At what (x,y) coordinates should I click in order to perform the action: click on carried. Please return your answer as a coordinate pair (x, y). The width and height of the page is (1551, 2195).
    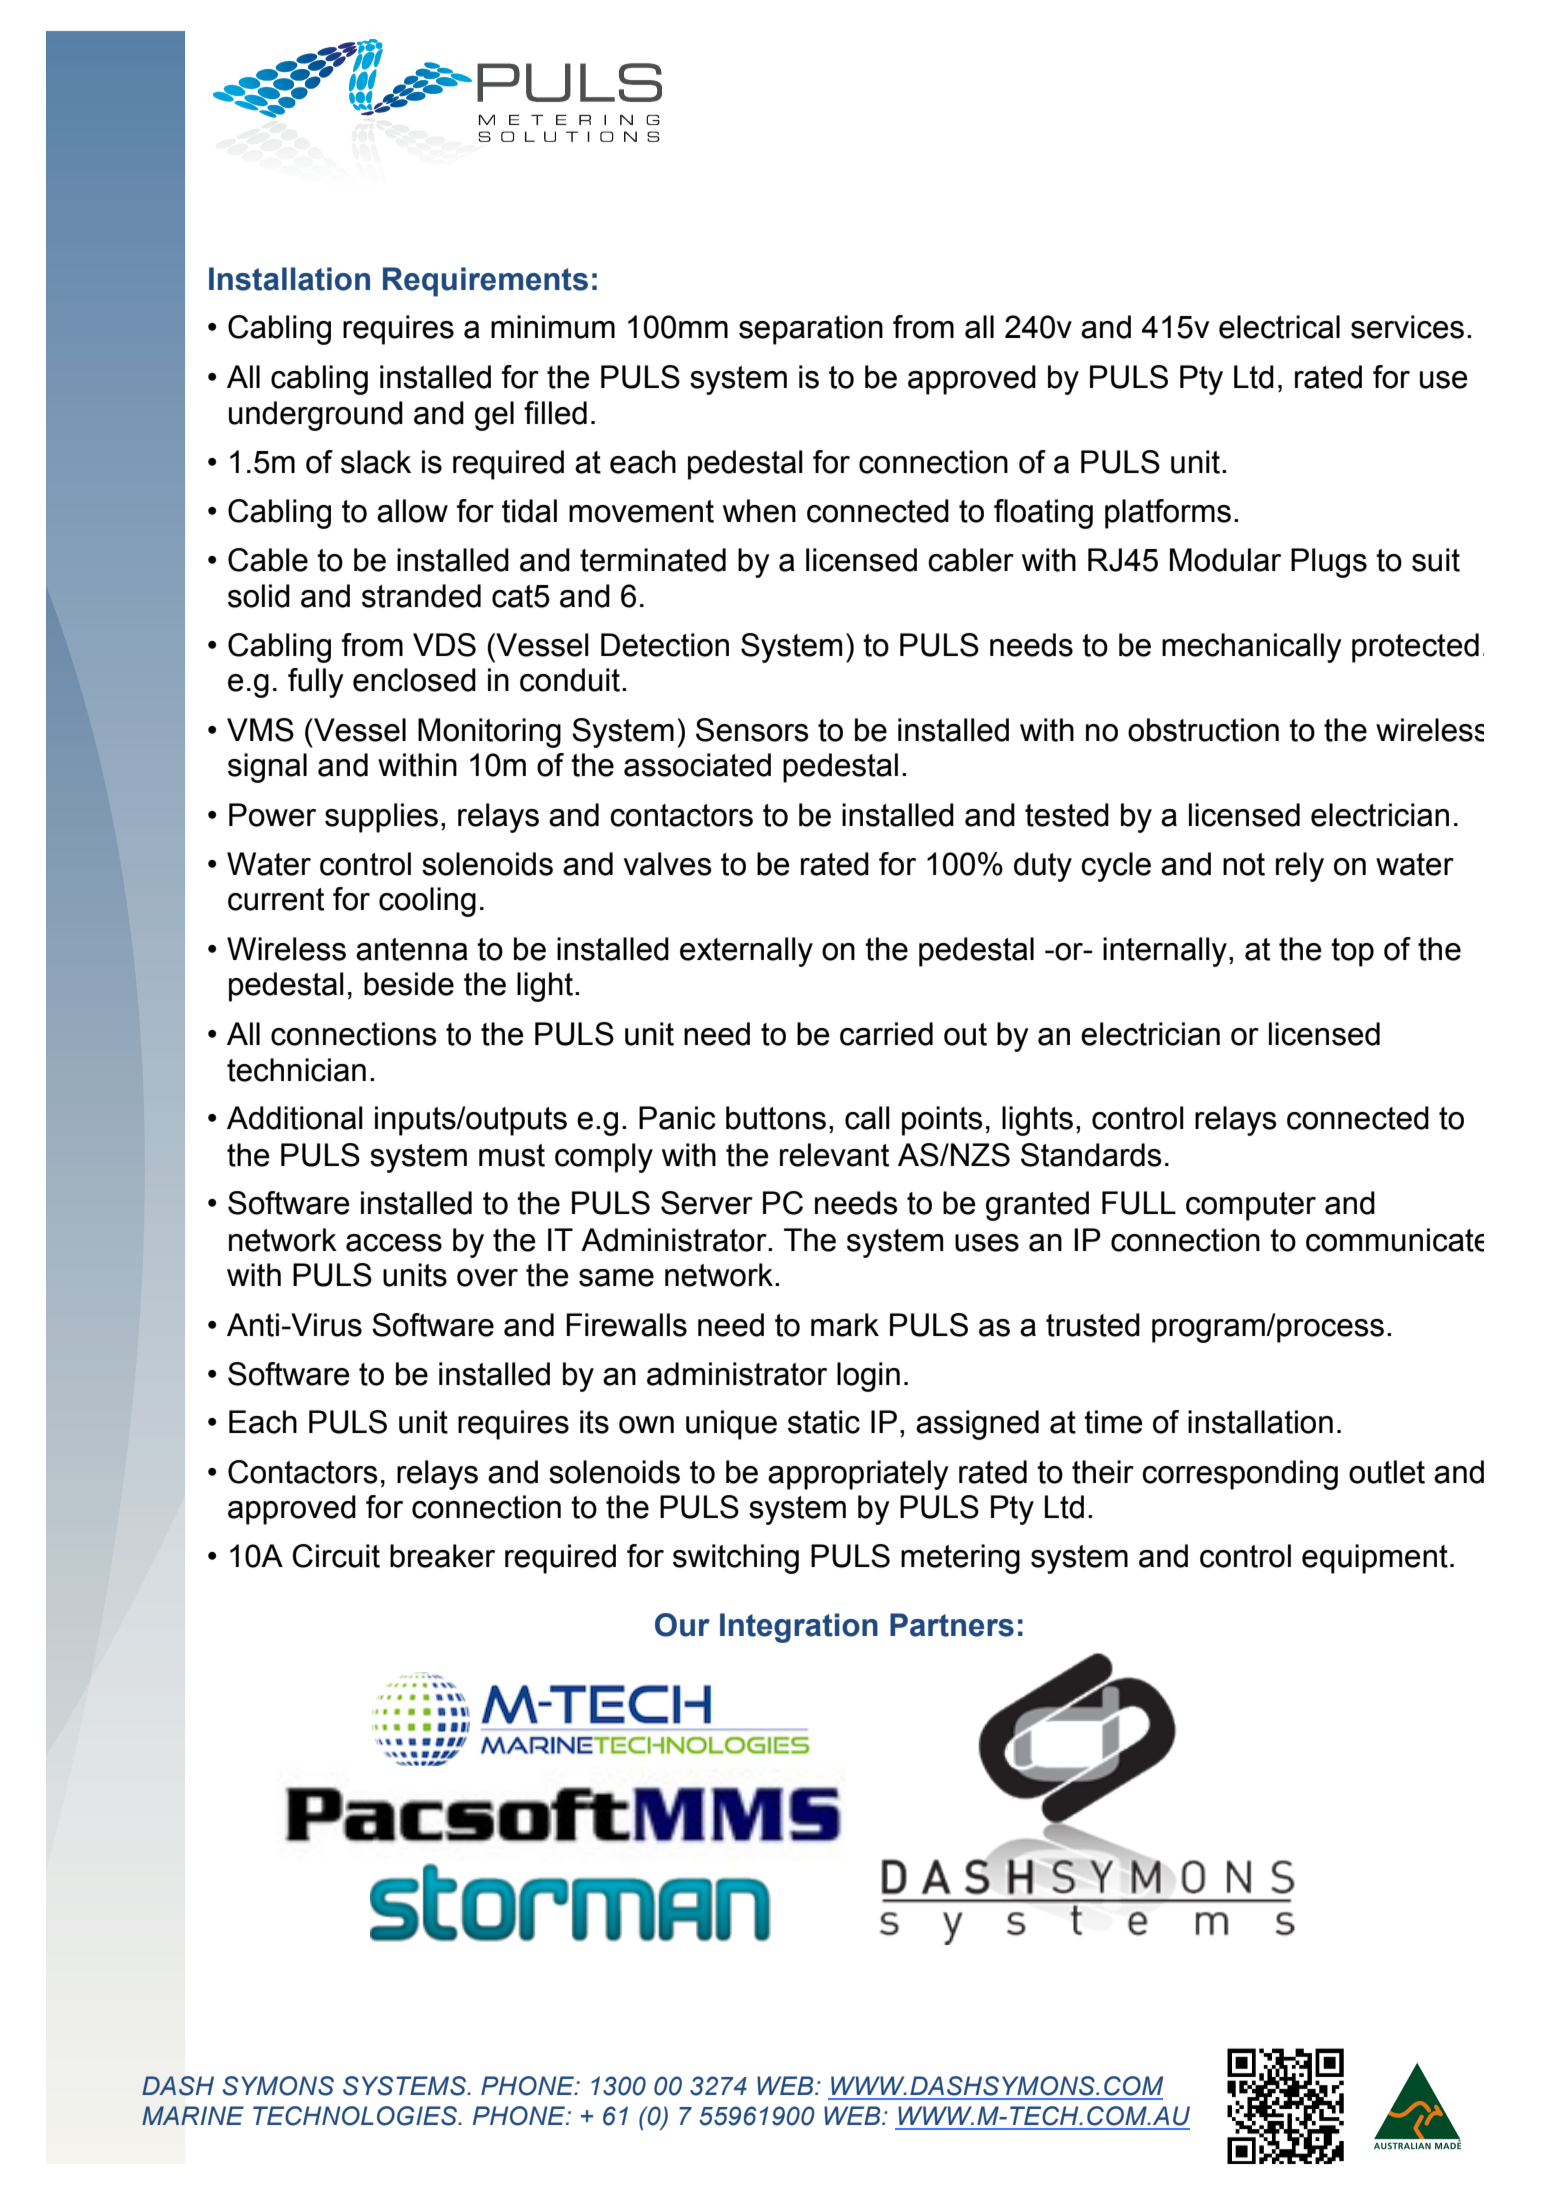
    Looking at the image, I should click on (886, 1034).
